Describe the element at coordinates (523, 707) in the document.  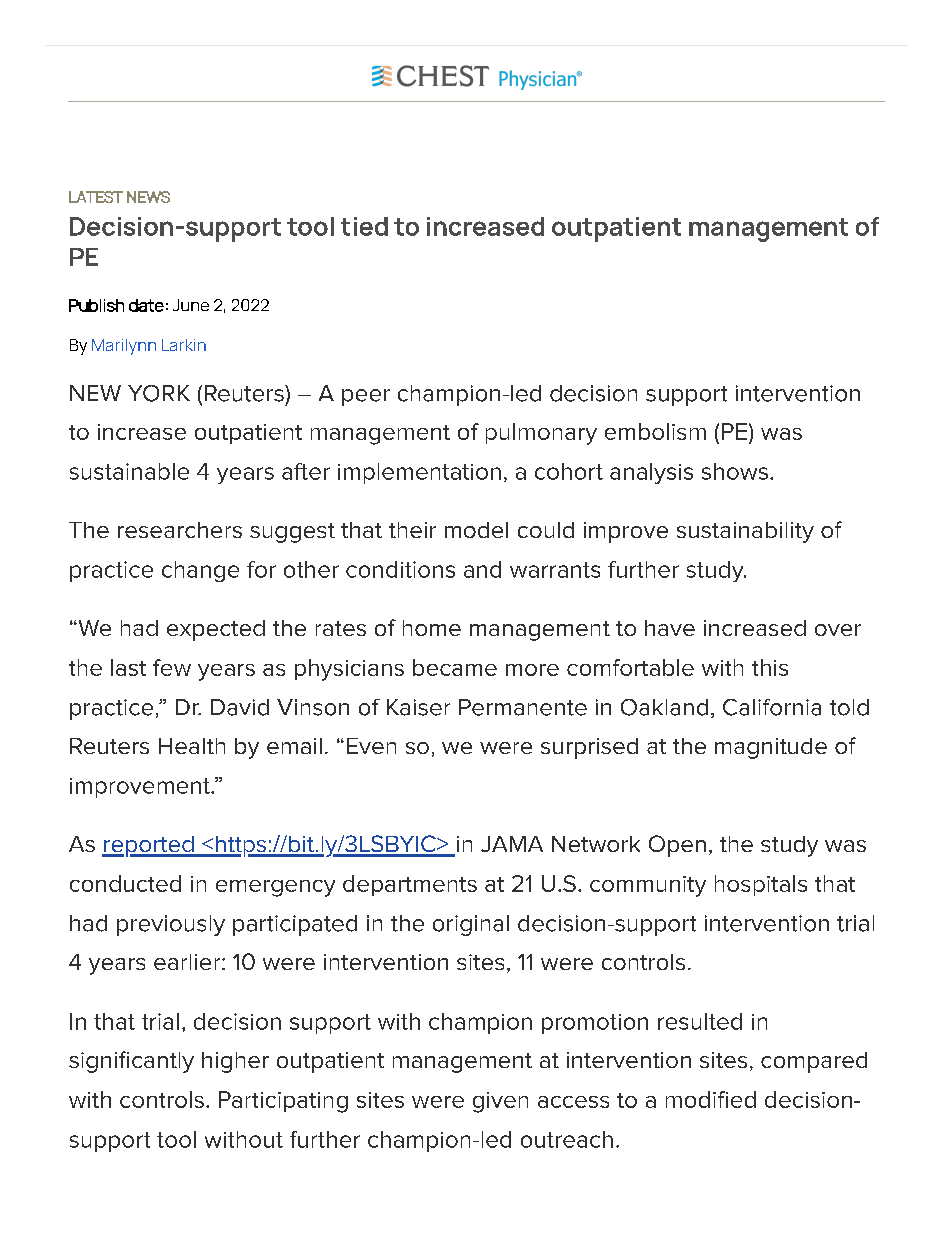
I see `Permanente` at that location.
